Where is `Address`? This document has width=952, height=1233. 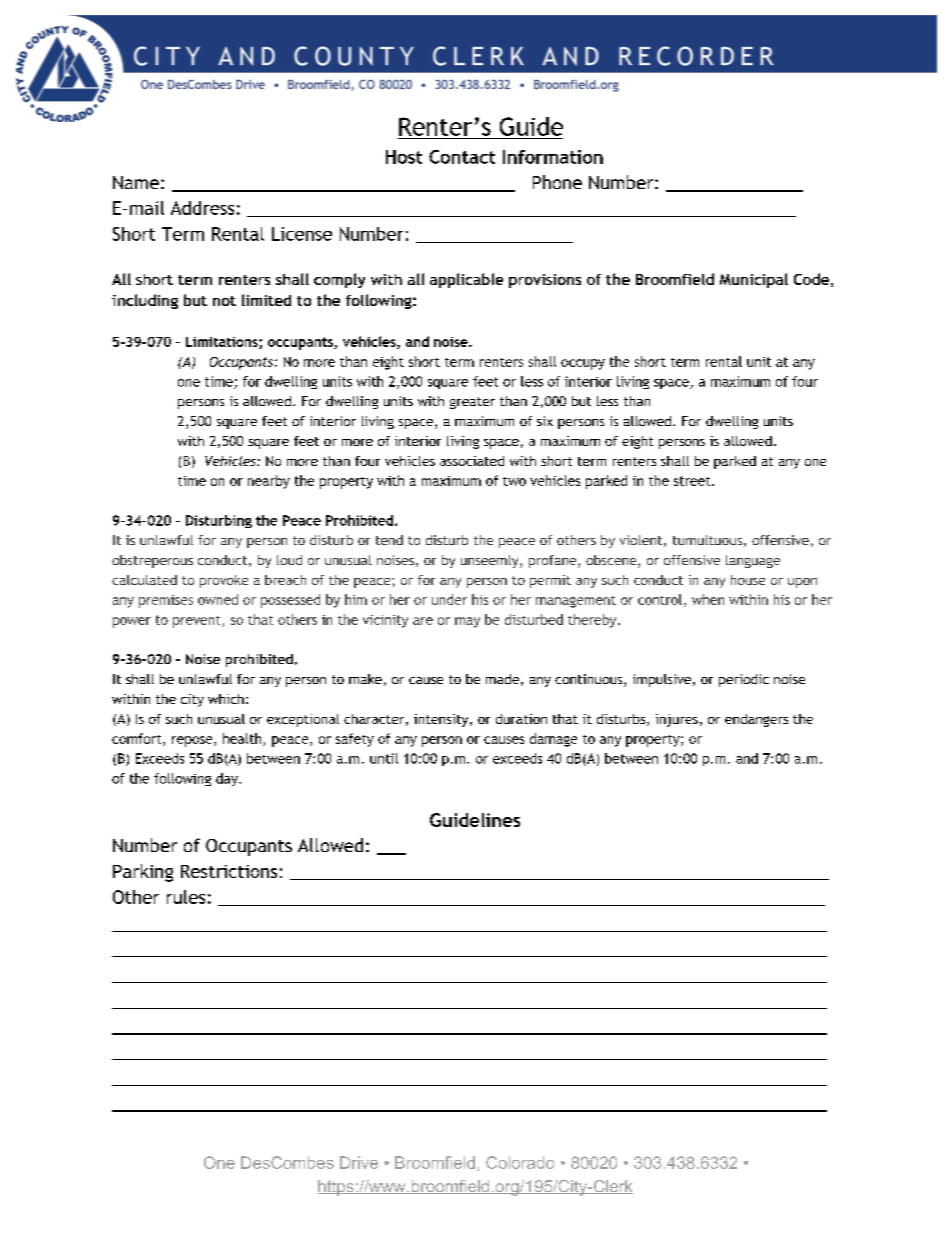
Address is located at coordinates (202, 208).
